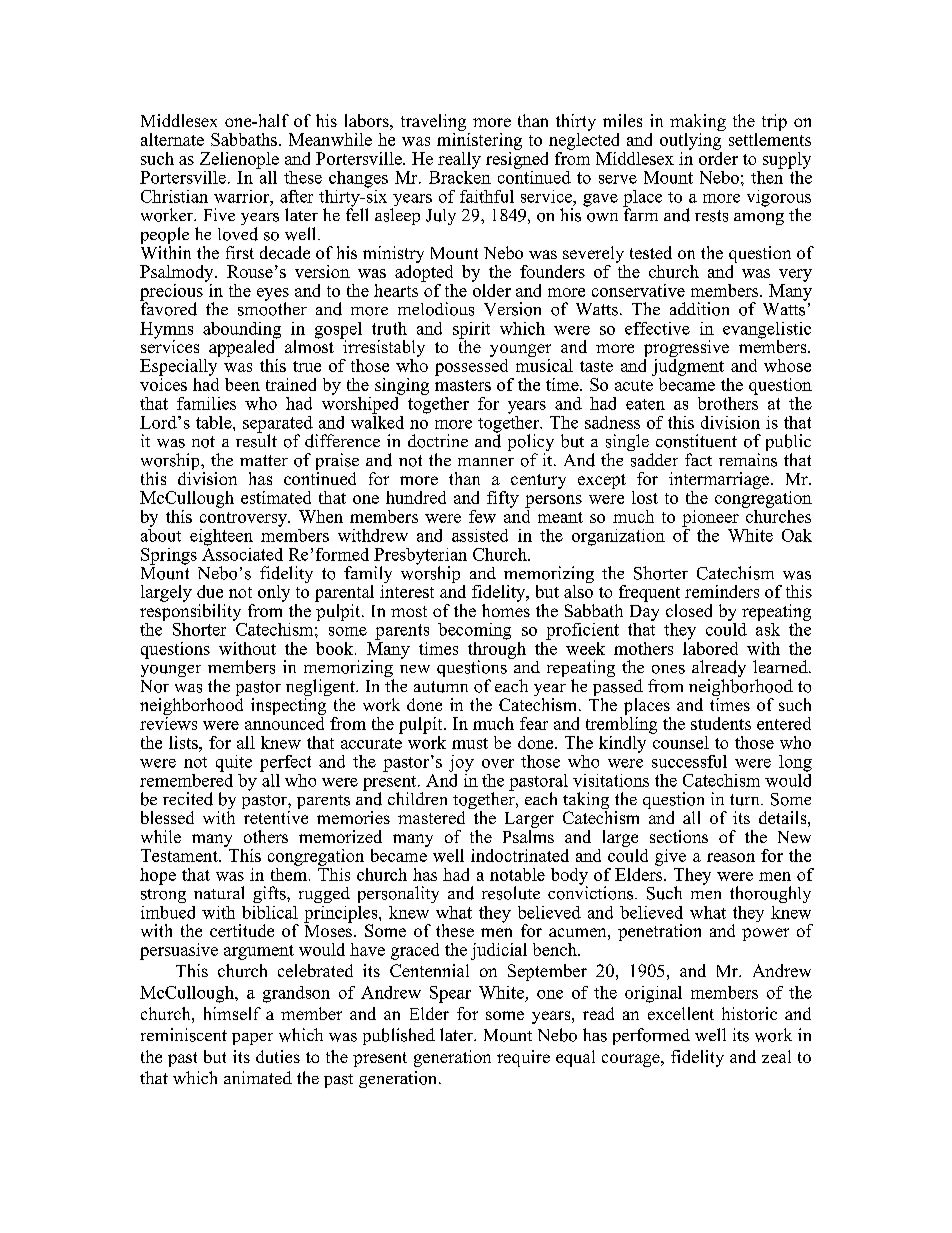 This screenshot has height=1233, width=952. What do you see at coordinates (718, 157) in the screenshot?
I see `order` at bounding box center [718, 157].
